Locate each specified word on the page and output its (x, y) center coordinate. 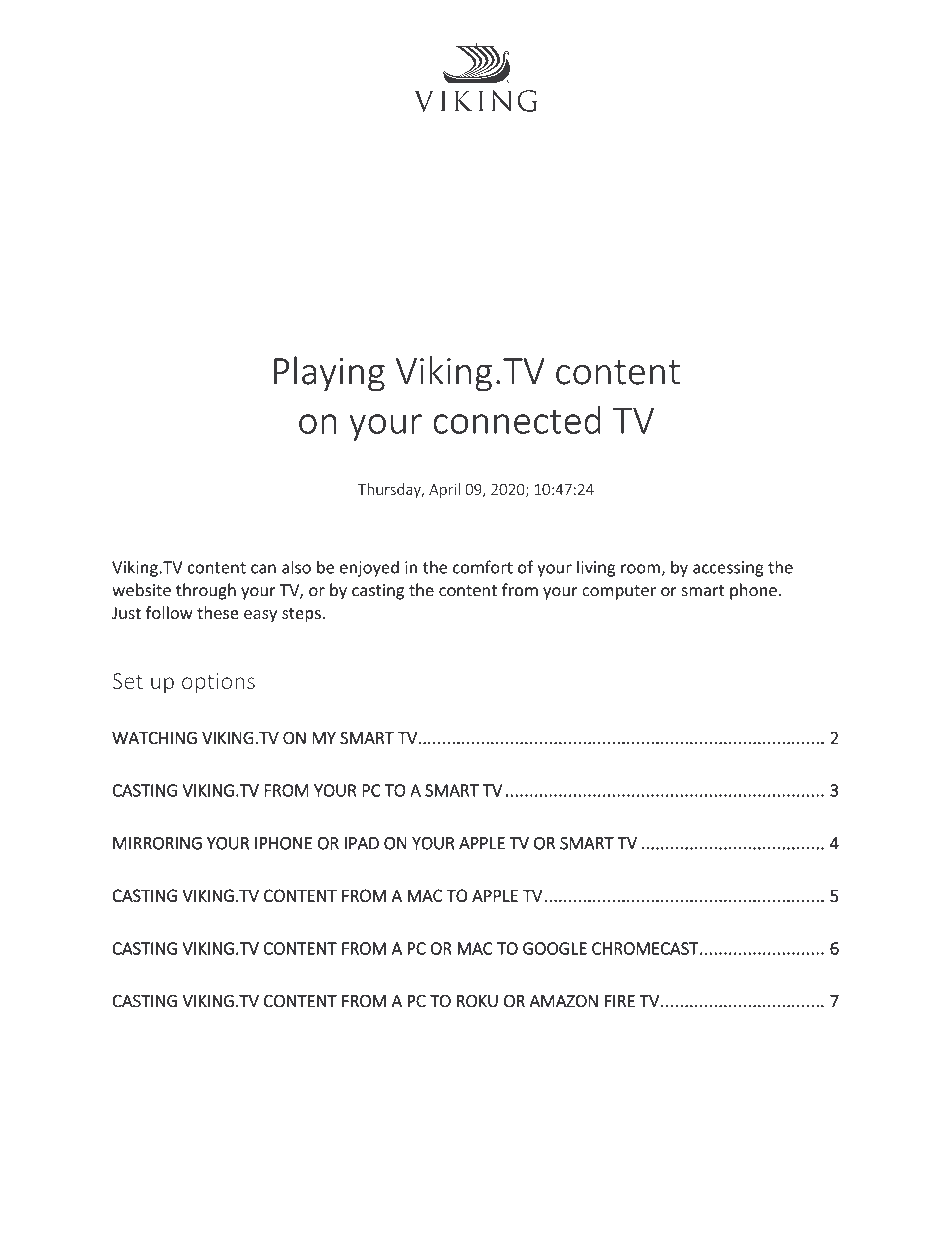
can (263, 569)
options (218, 683)
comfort (483, 567)
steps (301, 615)
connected (517, 420)
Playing (329, 374)
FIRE (620, 1001)
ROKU (477, 1001)
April (444, 490)
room (641, 570)
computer (619, 592)
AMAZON (563, 1001)
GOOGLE (555, 948)
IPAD (362, 843)
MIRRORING (157, 843)
